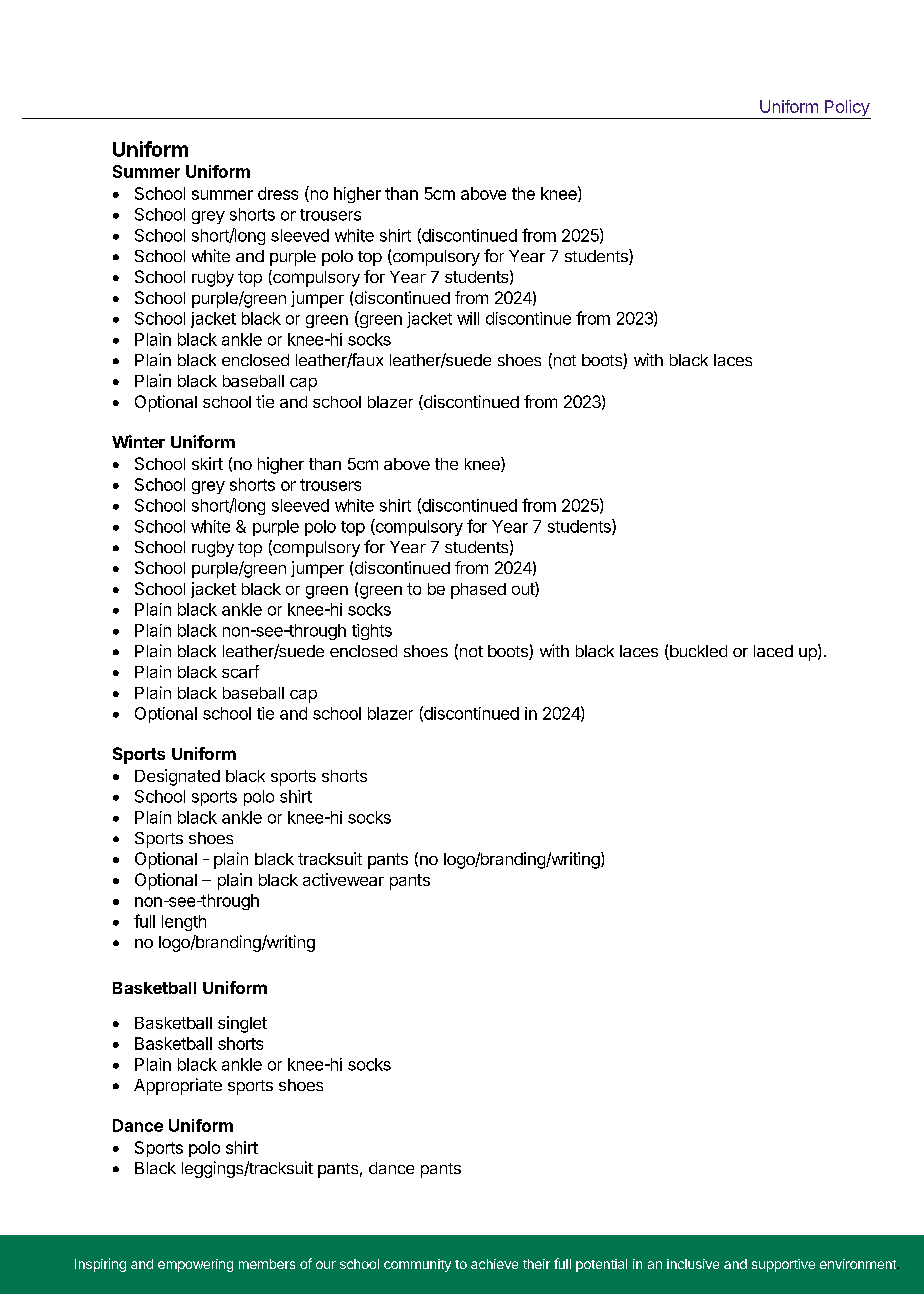  What do you see at coordinates (343, 879) in the screenshot?
I see `activewear` at bounding box center [343, 879].
